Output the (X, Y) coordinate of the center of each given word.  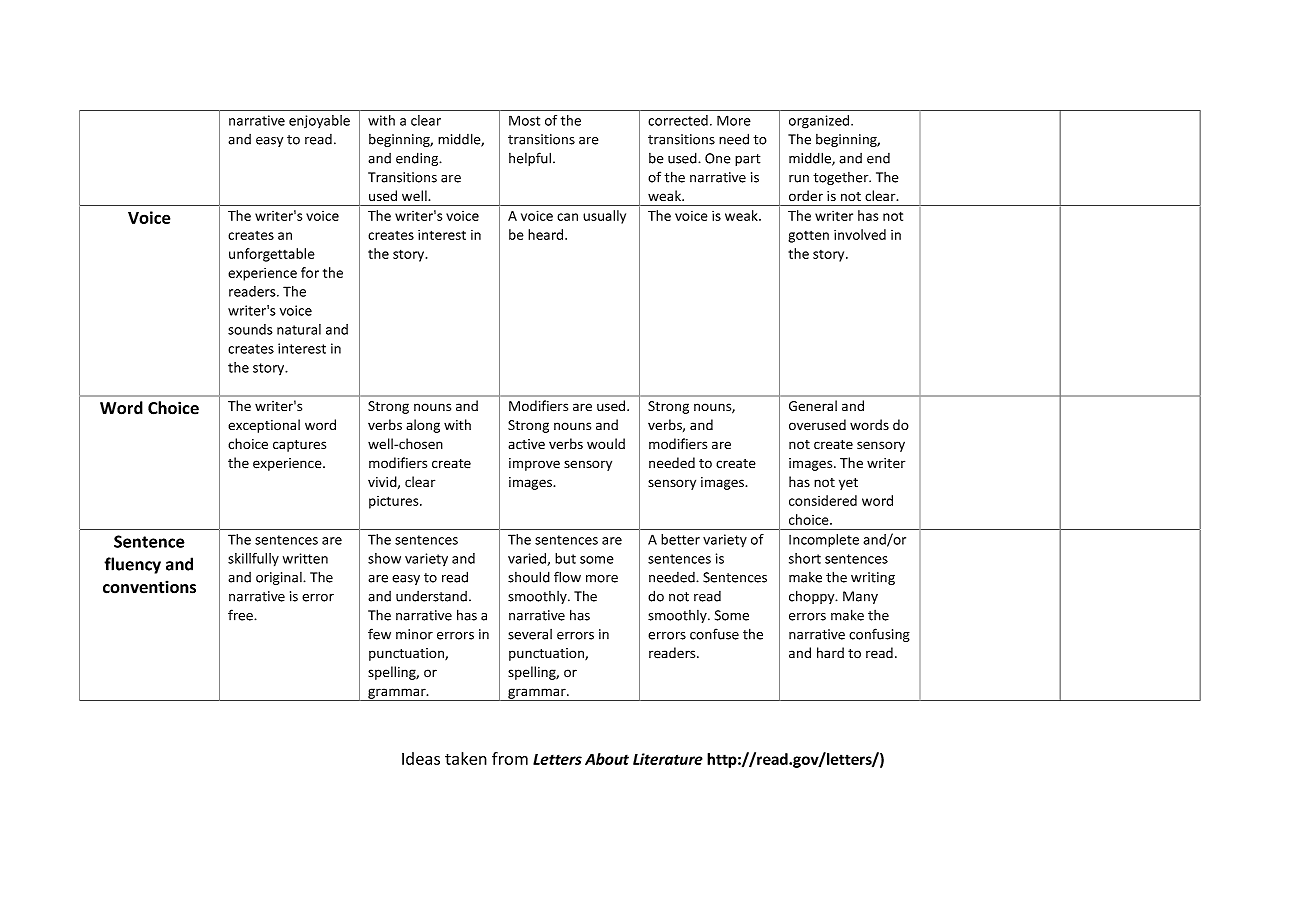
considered (823, 500)
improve (534, 464)
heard (547, 234)
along (423, 426)
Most (524, 120)
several (530, 634)
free (241, 615)
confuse (714, 634)
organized (820, 122)
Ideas (421, 758)
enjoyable (319, 121)
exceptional (264, 426)
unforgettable (272, 255)
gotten (808, 237)
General (813, 405)
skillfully (253, 560)
